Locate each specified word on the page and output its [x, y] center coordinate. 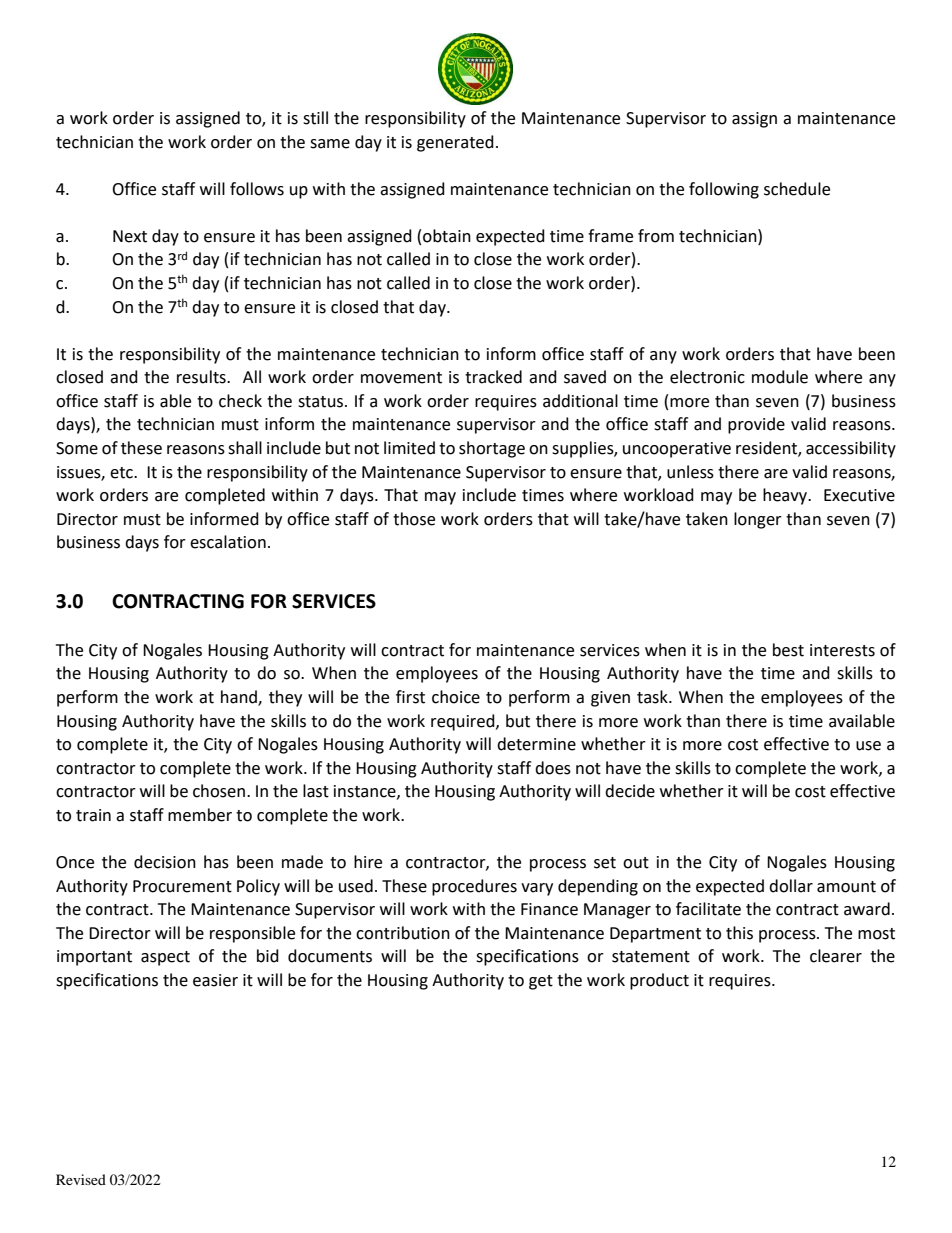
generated [455, 143]
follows [257, 189]
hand [240, 698]
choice [456, 697]
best [788, 650]
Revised [81, 1179]
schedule [797, 189]
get [541, 982]
